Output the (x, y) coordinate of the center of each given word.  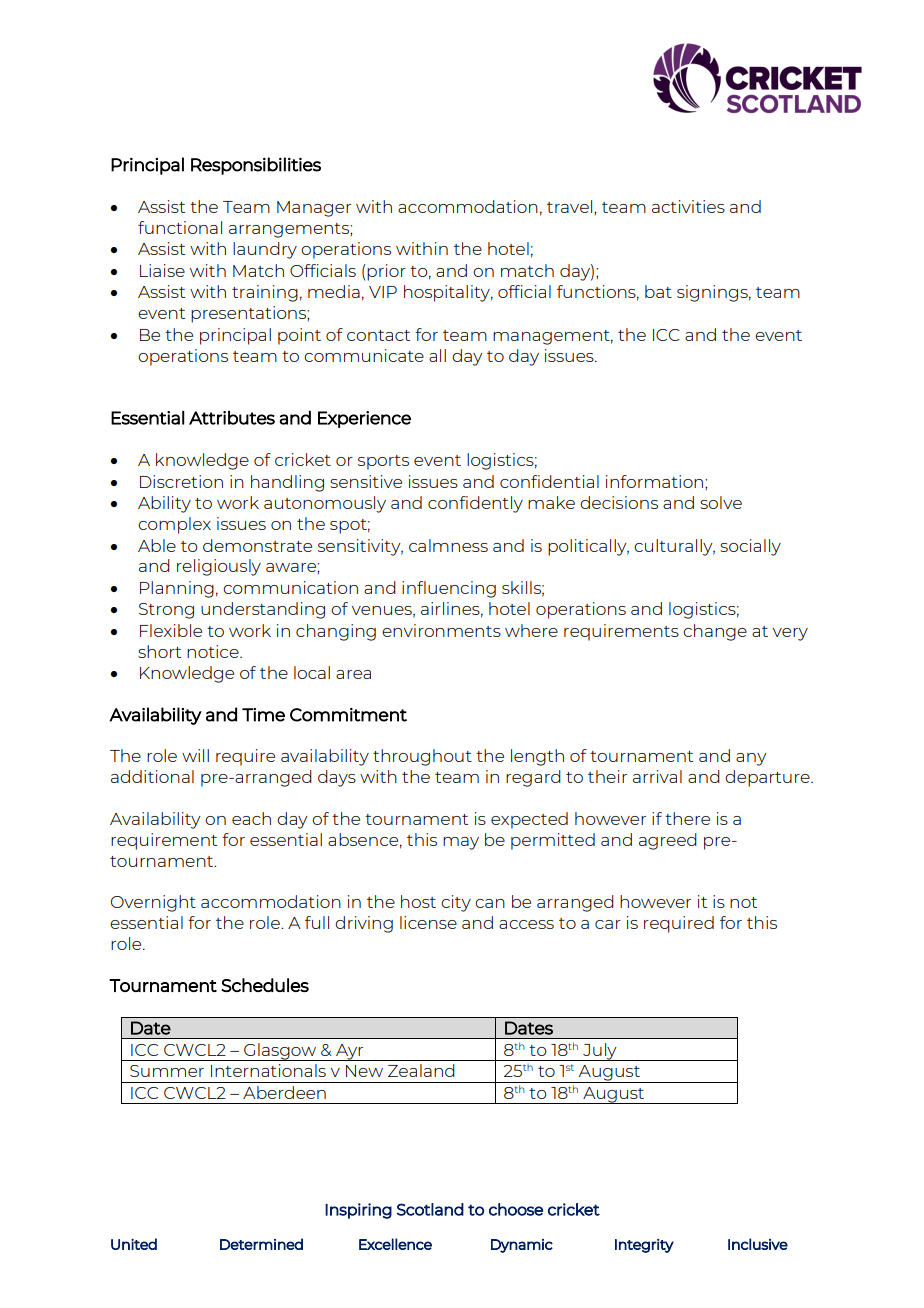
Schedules (265, 985)
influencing (449, 589)
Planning (177, 589)
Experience (364, 419)
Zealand (421, 1070)
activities (688, 206)
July (600, 1052)
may (461, 843)
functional (180, 227)
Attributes (232, 417)
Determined (261, 1244)
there (687, 818)
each (251, 818)
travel (571, 207)
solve (721, 502)
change (715, 632)
